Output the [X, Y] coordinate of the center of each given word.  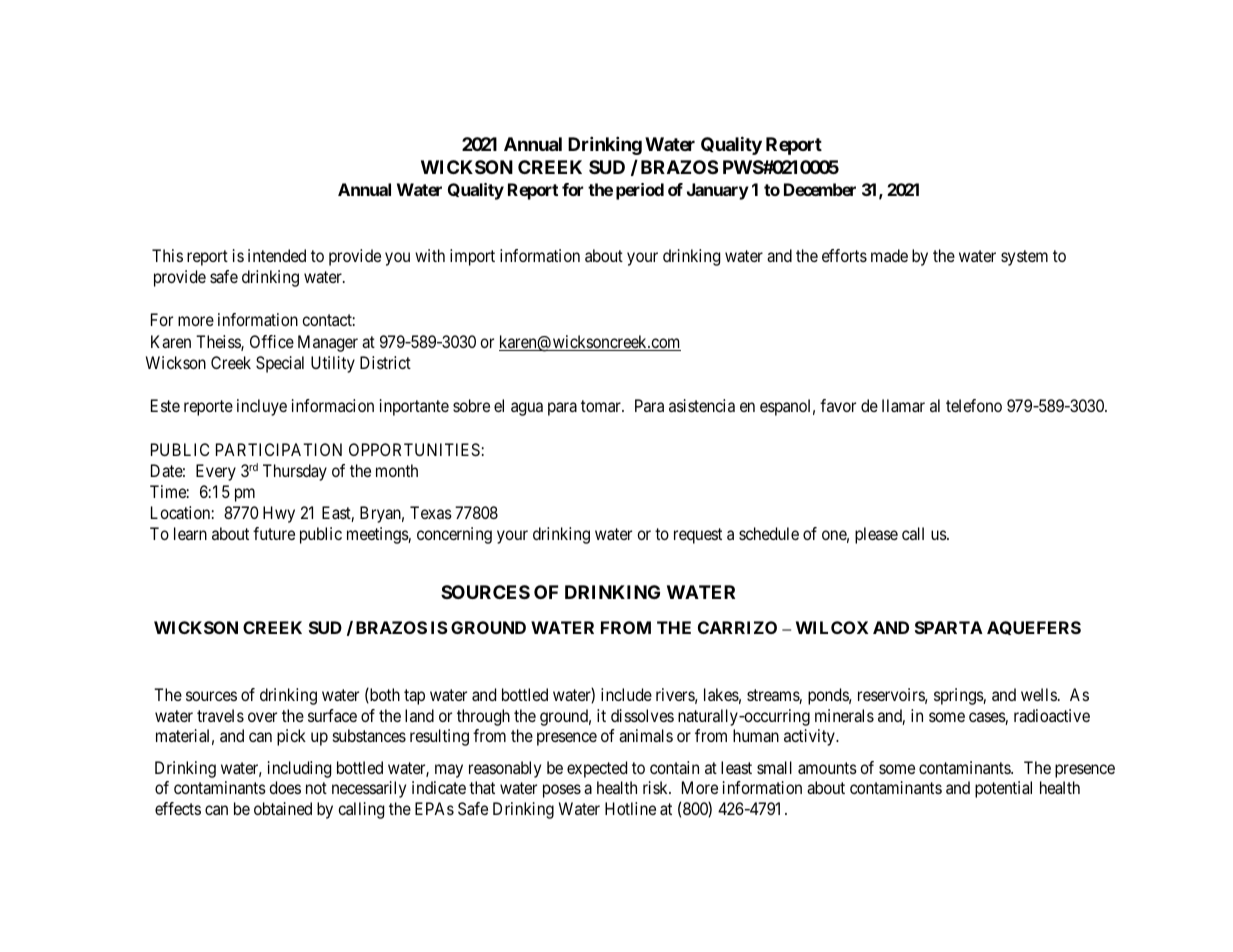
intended [277, 255]
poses [562, 791]
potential [1003, 789]
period [640, 191]
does [285, 787]
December [820, 189]
